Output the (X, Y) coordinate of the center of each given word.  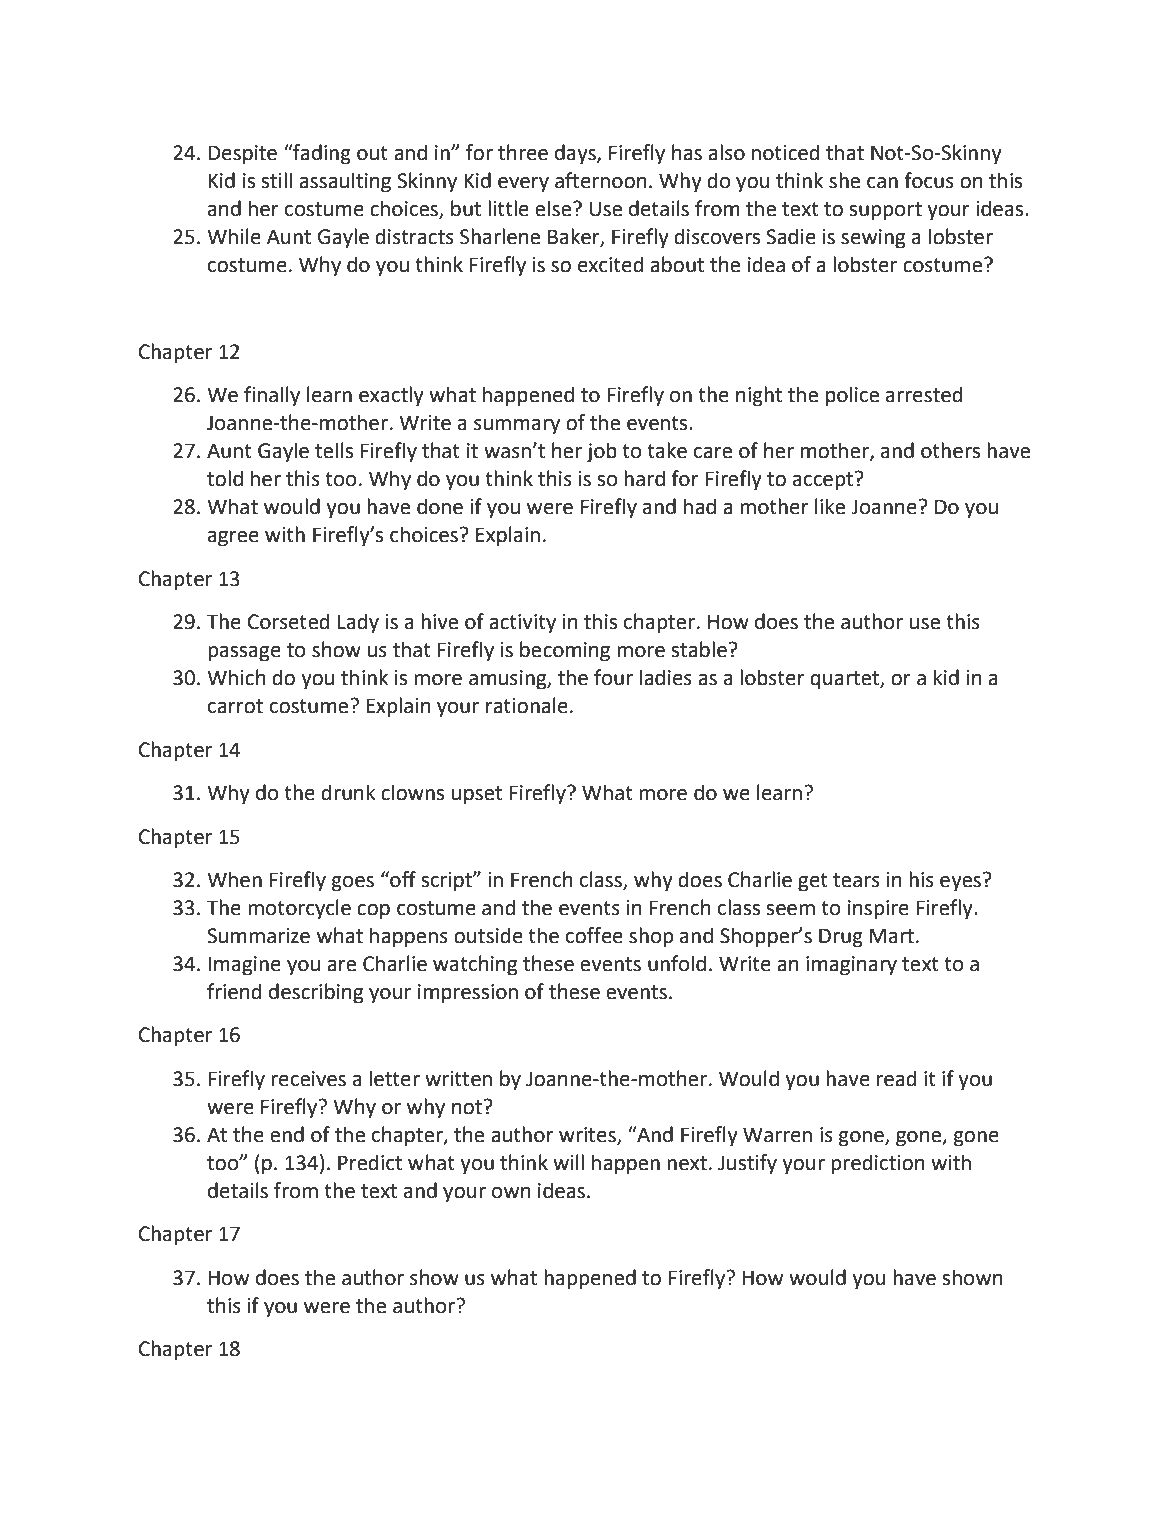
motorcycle (299, 909)
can (882, 183)
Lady (358, 623)
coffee (594, 935)
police (852, 396)
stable (699, 649)
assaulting (345, 182)
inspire (878, 910)
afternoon (601, 180)
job (602, 452)
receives (308, 1079)
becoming (565, 651)
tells (334, 450)
